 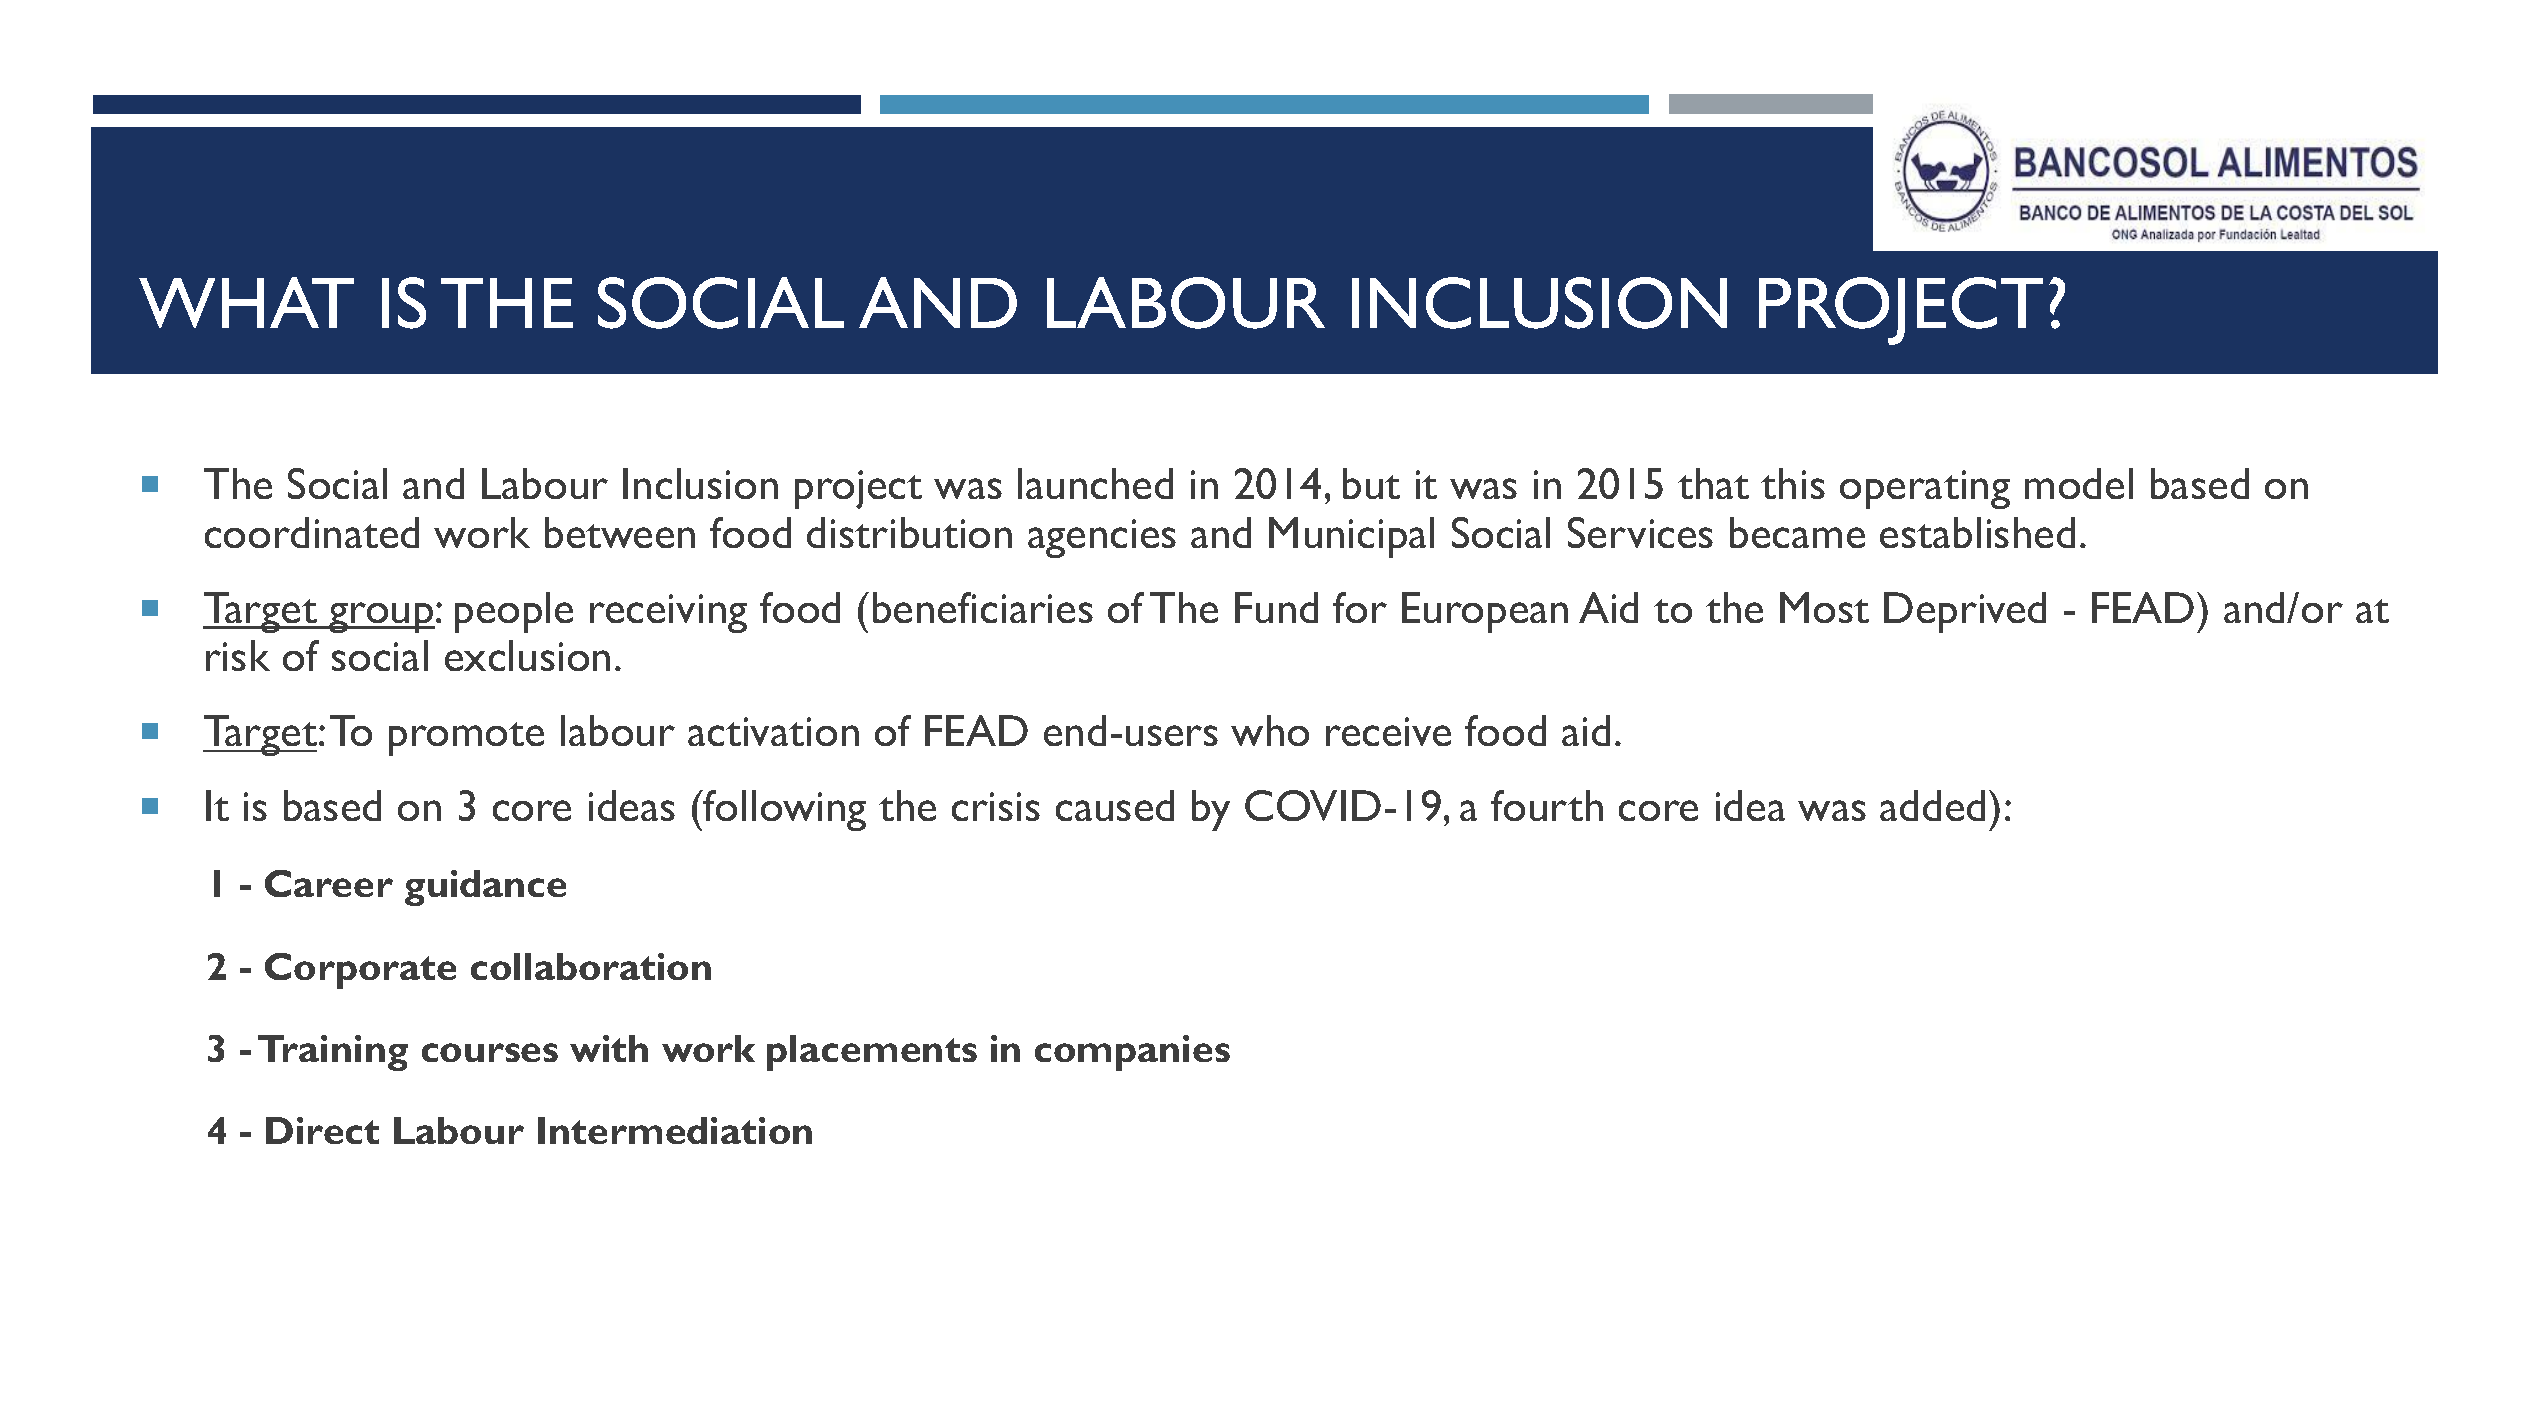 I want to click on Direct, so click(x=322, y=1130).
